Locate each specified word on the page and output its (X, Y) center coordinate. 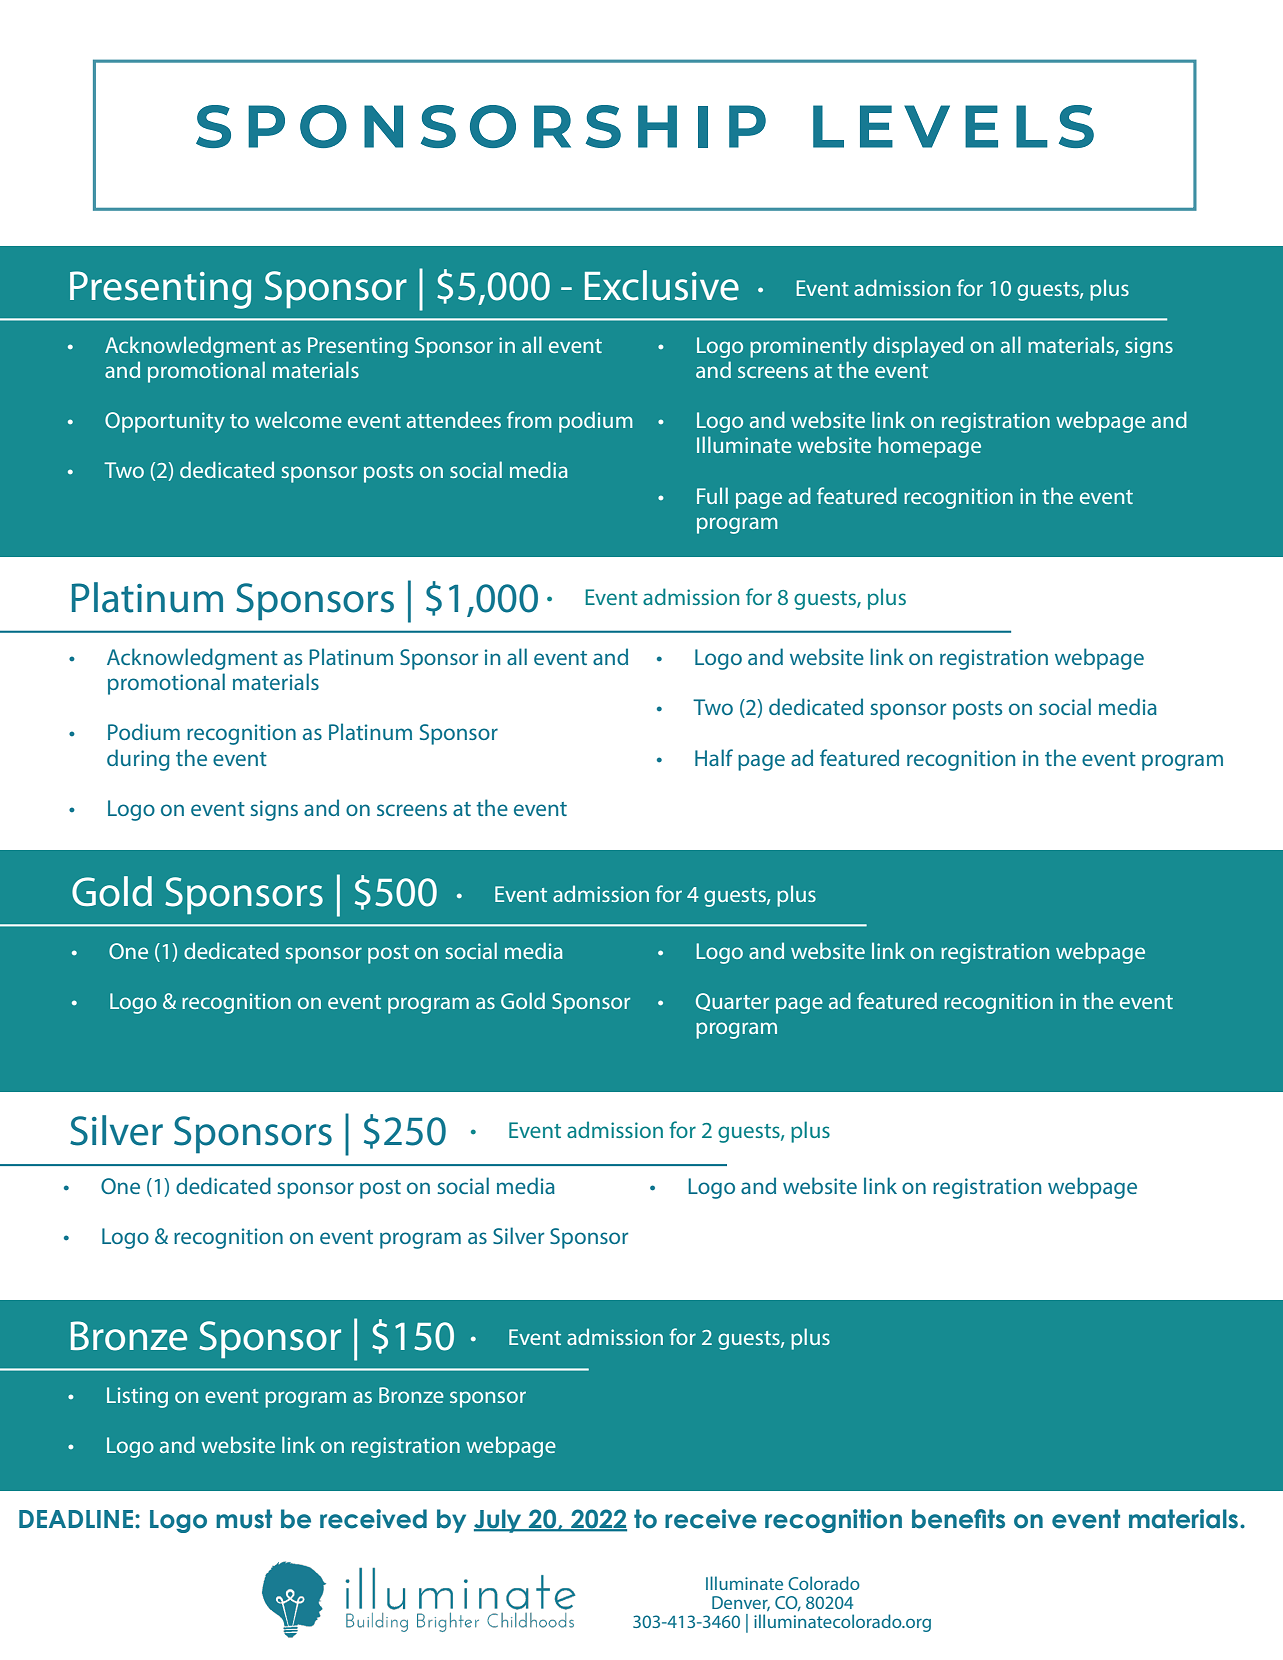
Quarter (732, 1002)
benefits (958, 1519)
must (244, 1519)
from (529, 419)
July (499, 1521)
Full (712, 495)
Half (714, 757)
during (138, 760)
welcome (298, 419)
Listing (137, 1397)
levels (953, 126)
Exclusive (662, 285)
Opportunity (165, 422)
